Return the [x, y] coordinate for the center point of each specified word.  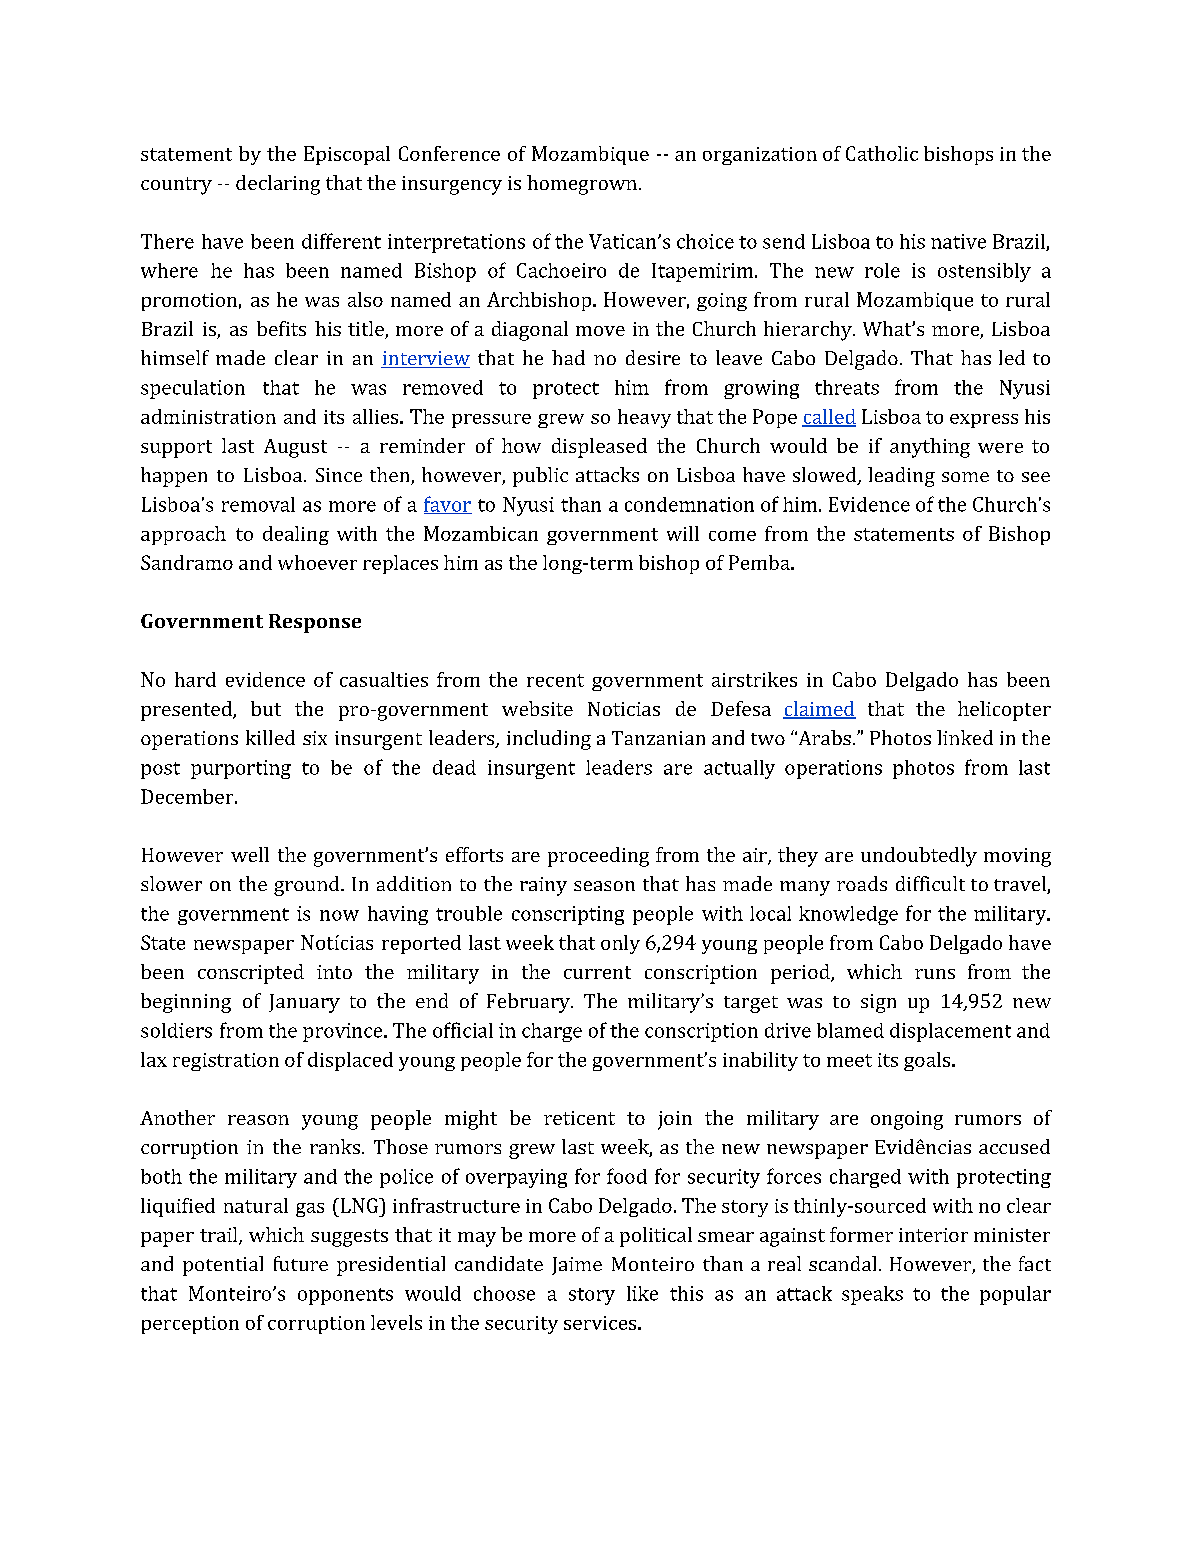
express [984, 421]
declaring [278, 185]
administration [208, 416]
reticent [579, 1118]
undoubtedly [919, 857]
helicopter [1004, 711]
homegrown [582, 185]
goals [928, 1061]
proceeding [598, 857]
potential [223, 1266]
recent [555, 680]
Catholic [882, 153]
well [250, 854]
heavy [644, 418]
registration [226, 1062]
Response [315, 623]
